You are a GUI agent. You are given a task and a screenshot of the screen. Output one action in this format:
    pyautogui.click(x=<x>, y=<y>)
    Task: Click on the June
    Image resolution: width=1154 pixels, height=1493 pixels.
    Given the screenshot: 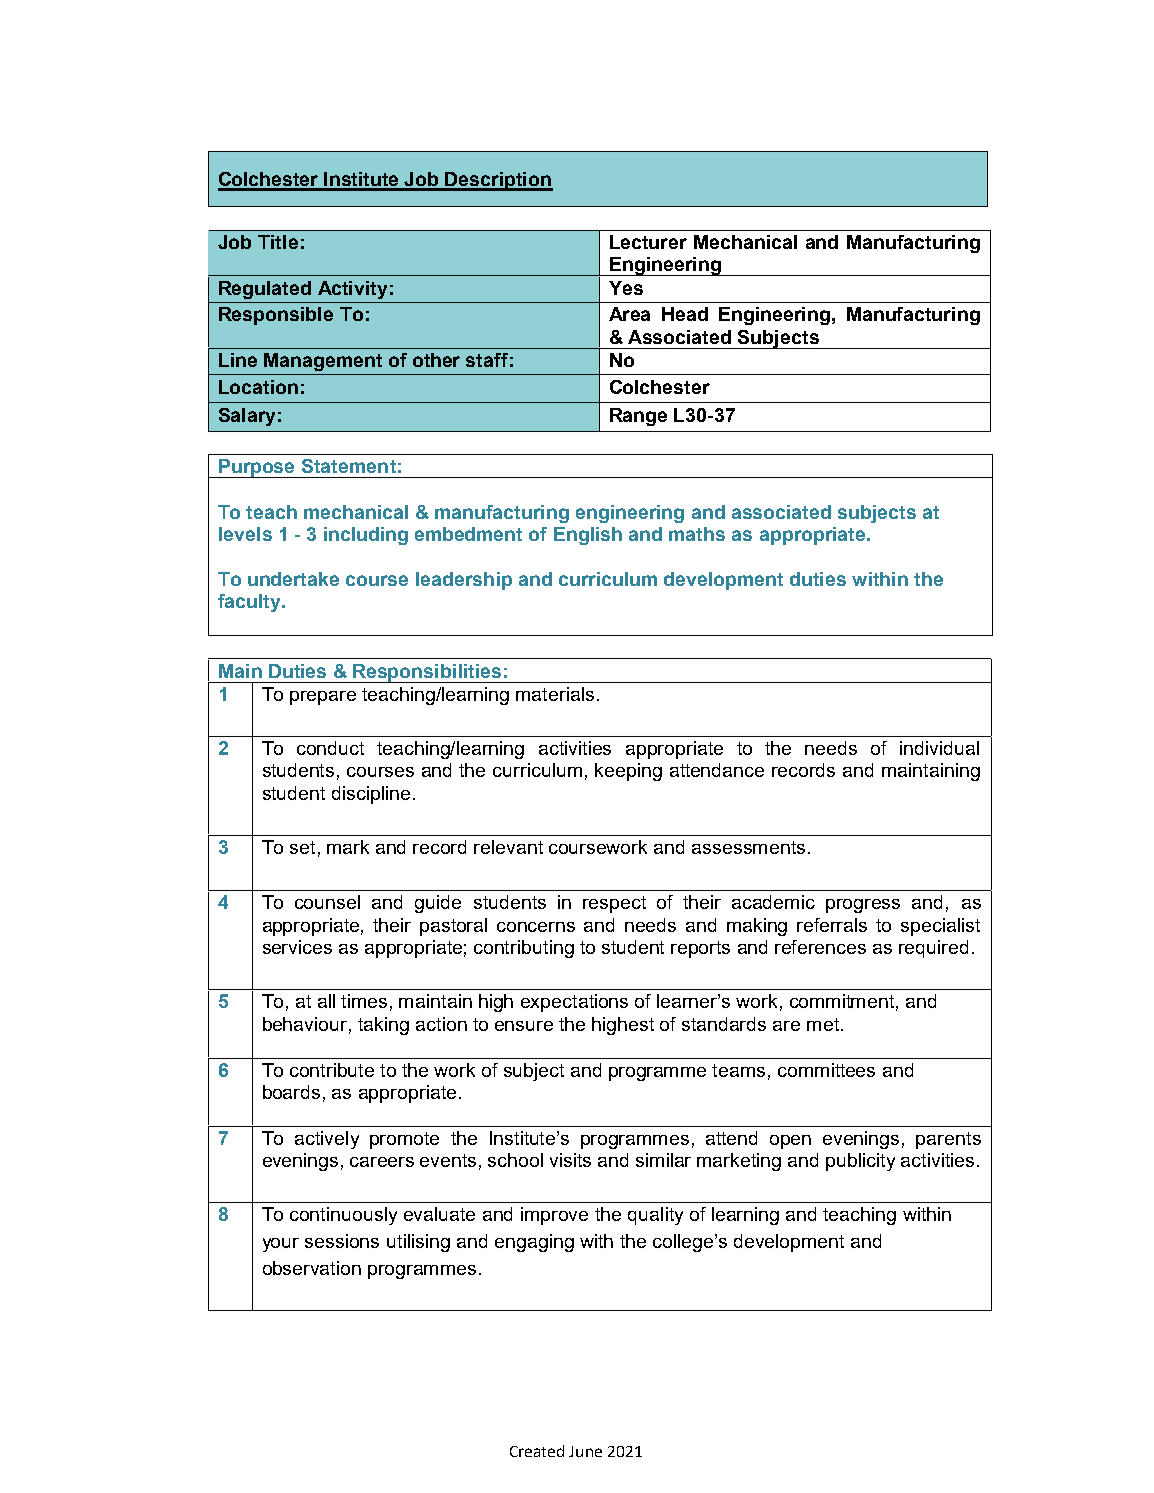 What is the action you would take?
    pyautogui.click(x=585, y=1451)
